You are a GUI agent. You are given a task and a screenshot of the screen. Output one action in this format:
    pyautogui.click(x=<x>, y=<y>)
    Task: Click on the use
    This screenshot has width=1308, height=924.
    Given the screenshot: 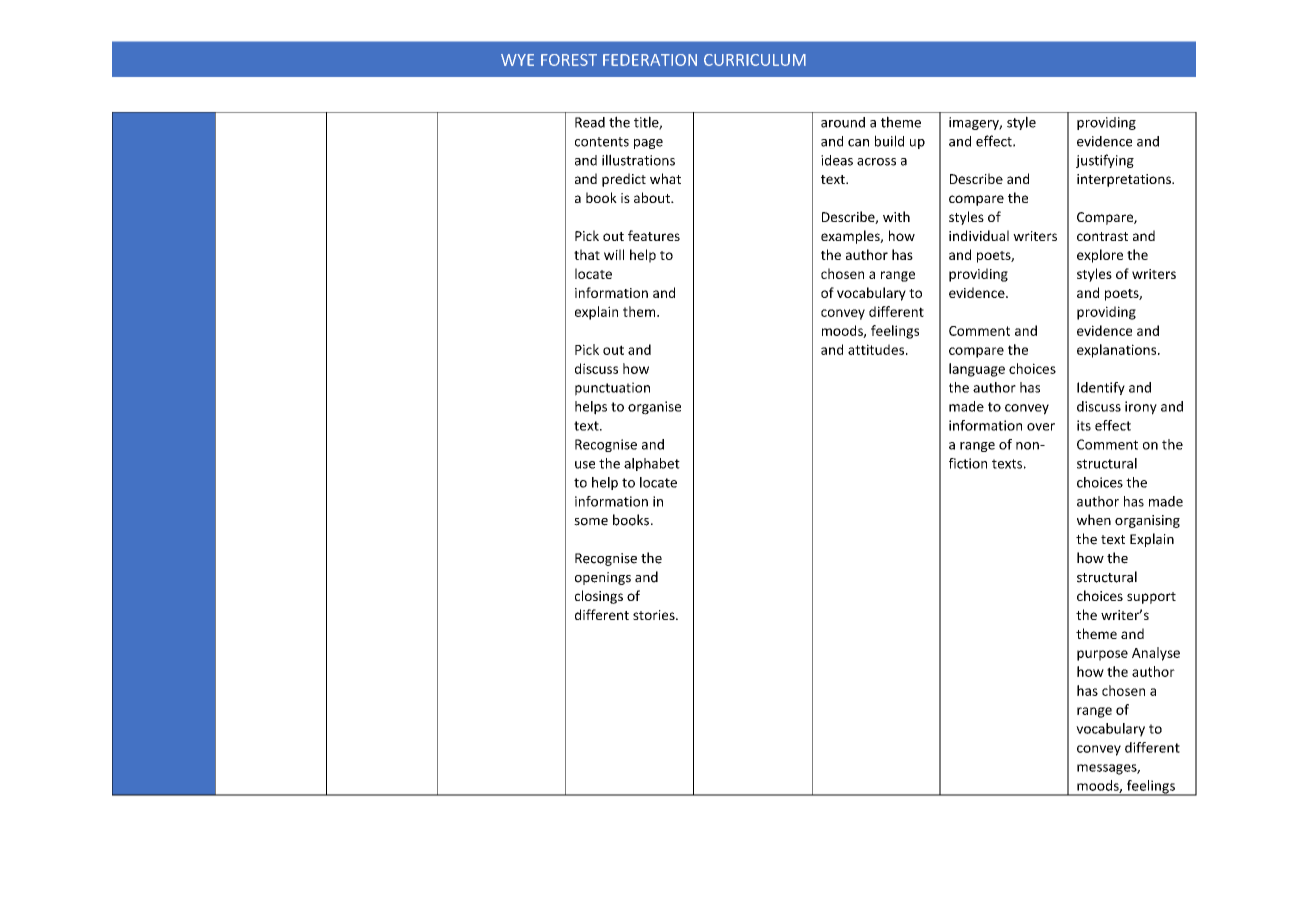 What is the action you would take?
    pyautogui.click(x=585, y=465)
